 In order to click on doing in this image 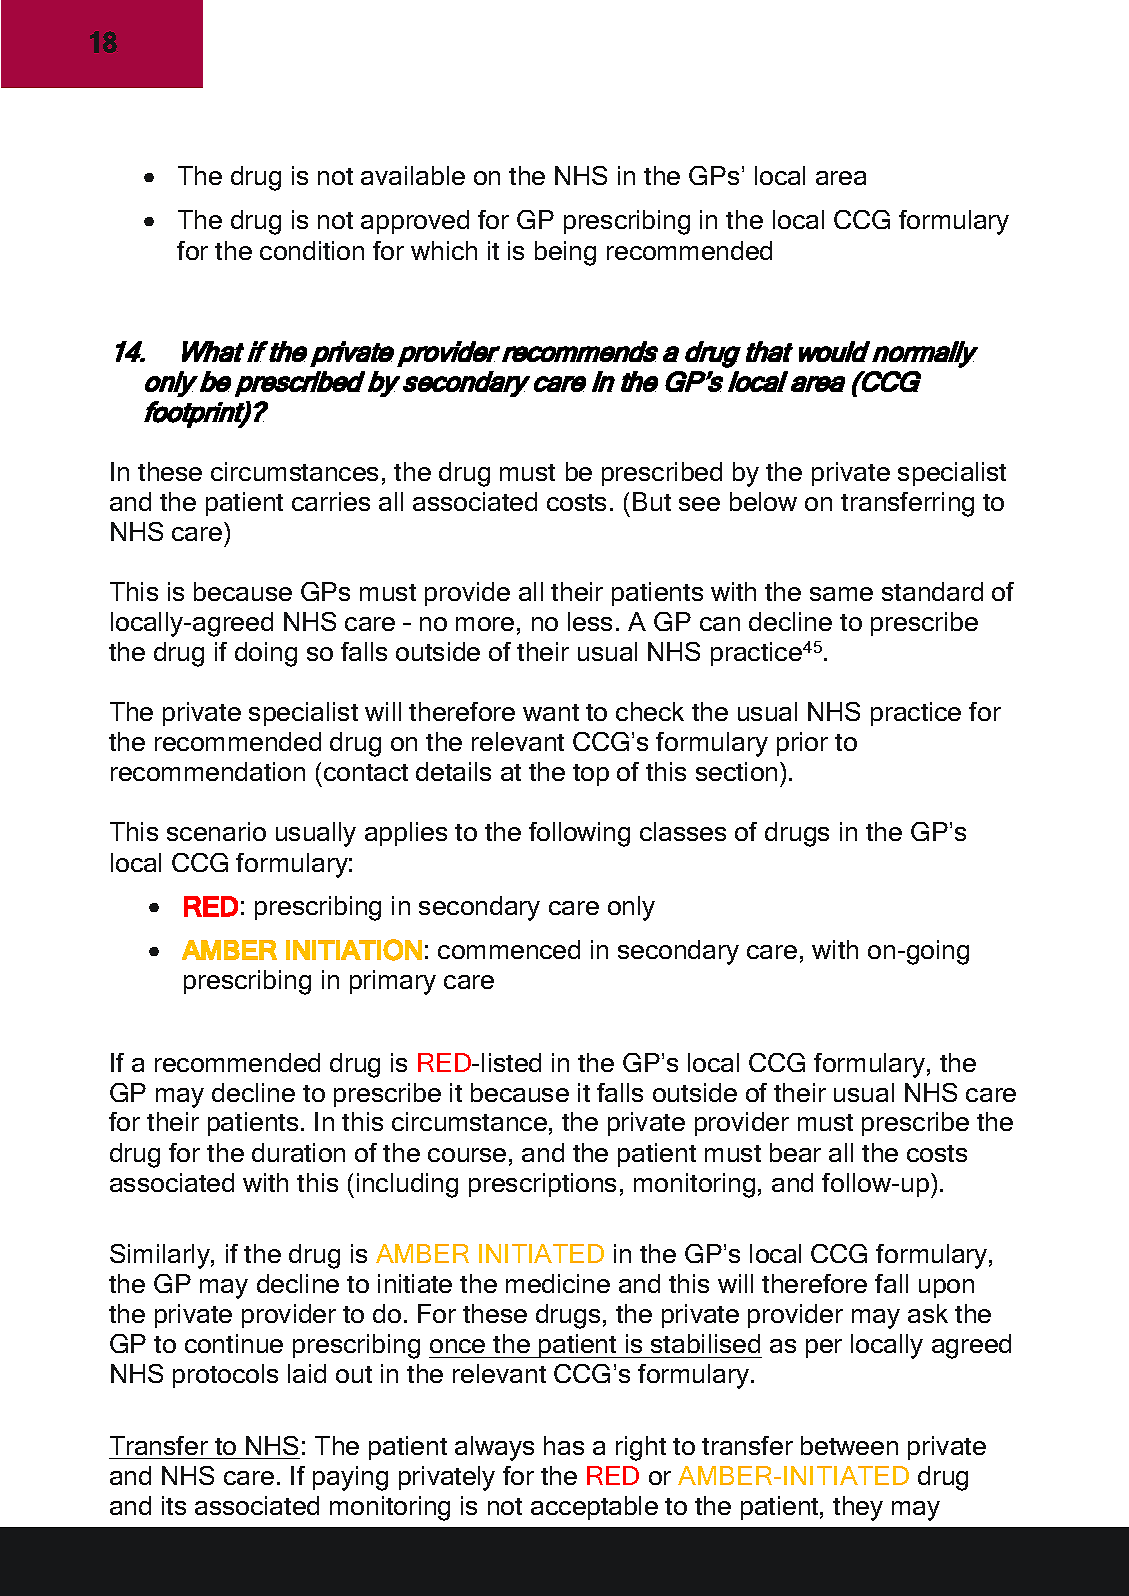, I will do `click(266, 654)`.
